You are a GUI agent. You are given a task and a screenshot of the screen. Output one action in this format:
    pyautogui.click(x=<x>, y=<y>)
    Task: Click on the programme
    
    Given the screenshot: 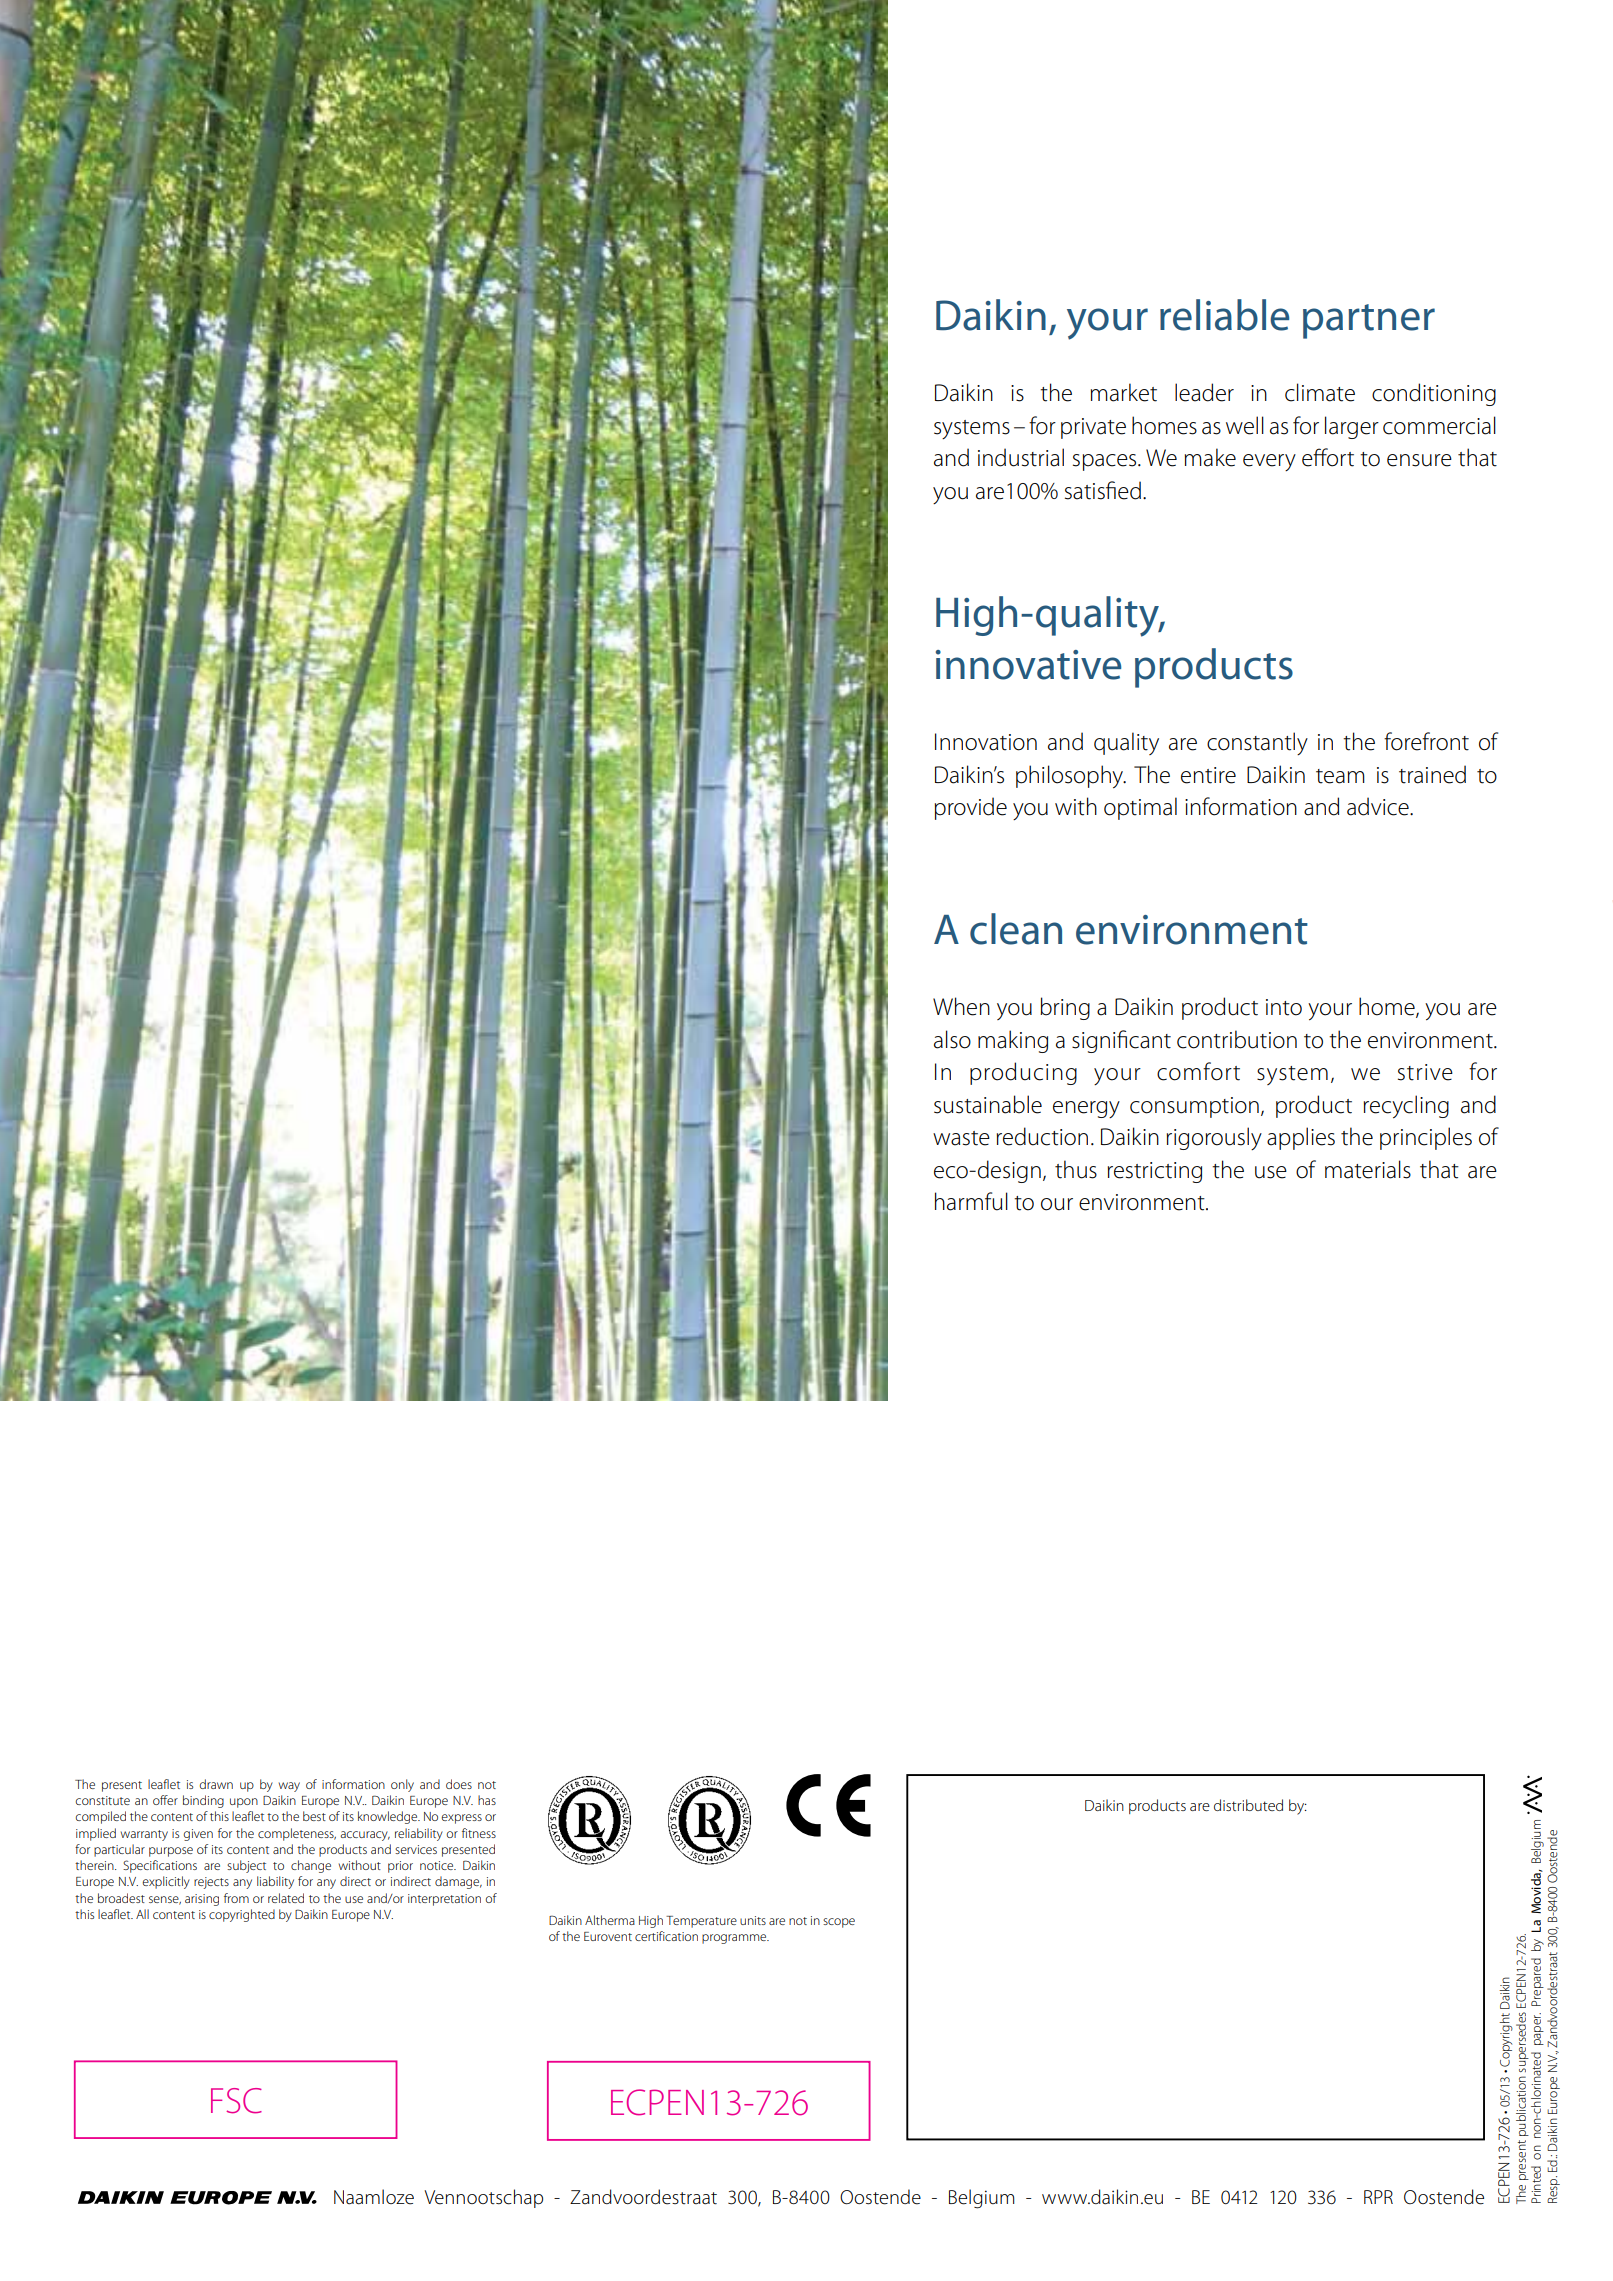 What is the action you would take?
    pyautogui.click(x=735, y=1939)
